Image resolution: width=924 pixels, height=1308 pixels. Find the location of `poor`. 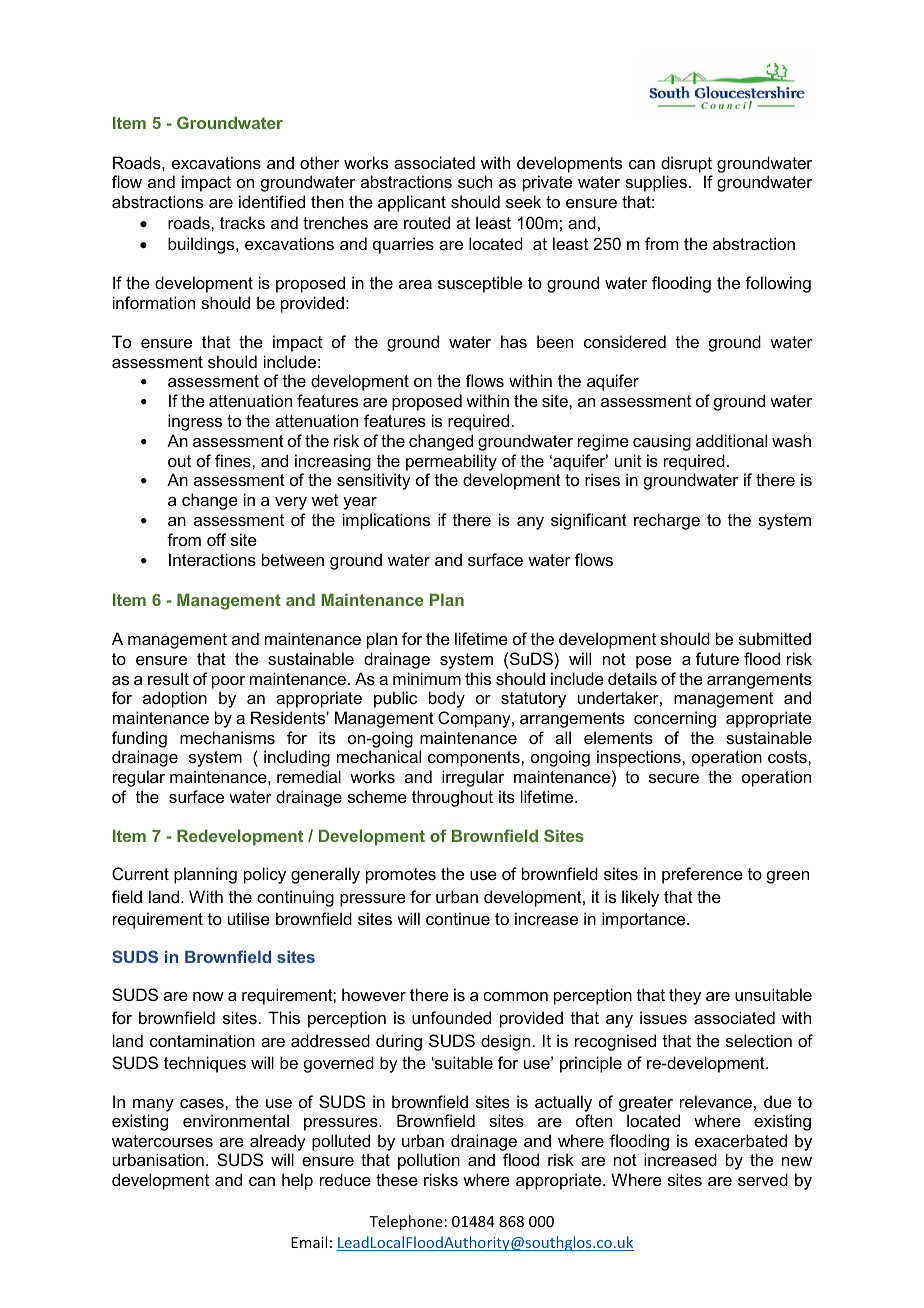

poor is located at coordinates (228, 682).
